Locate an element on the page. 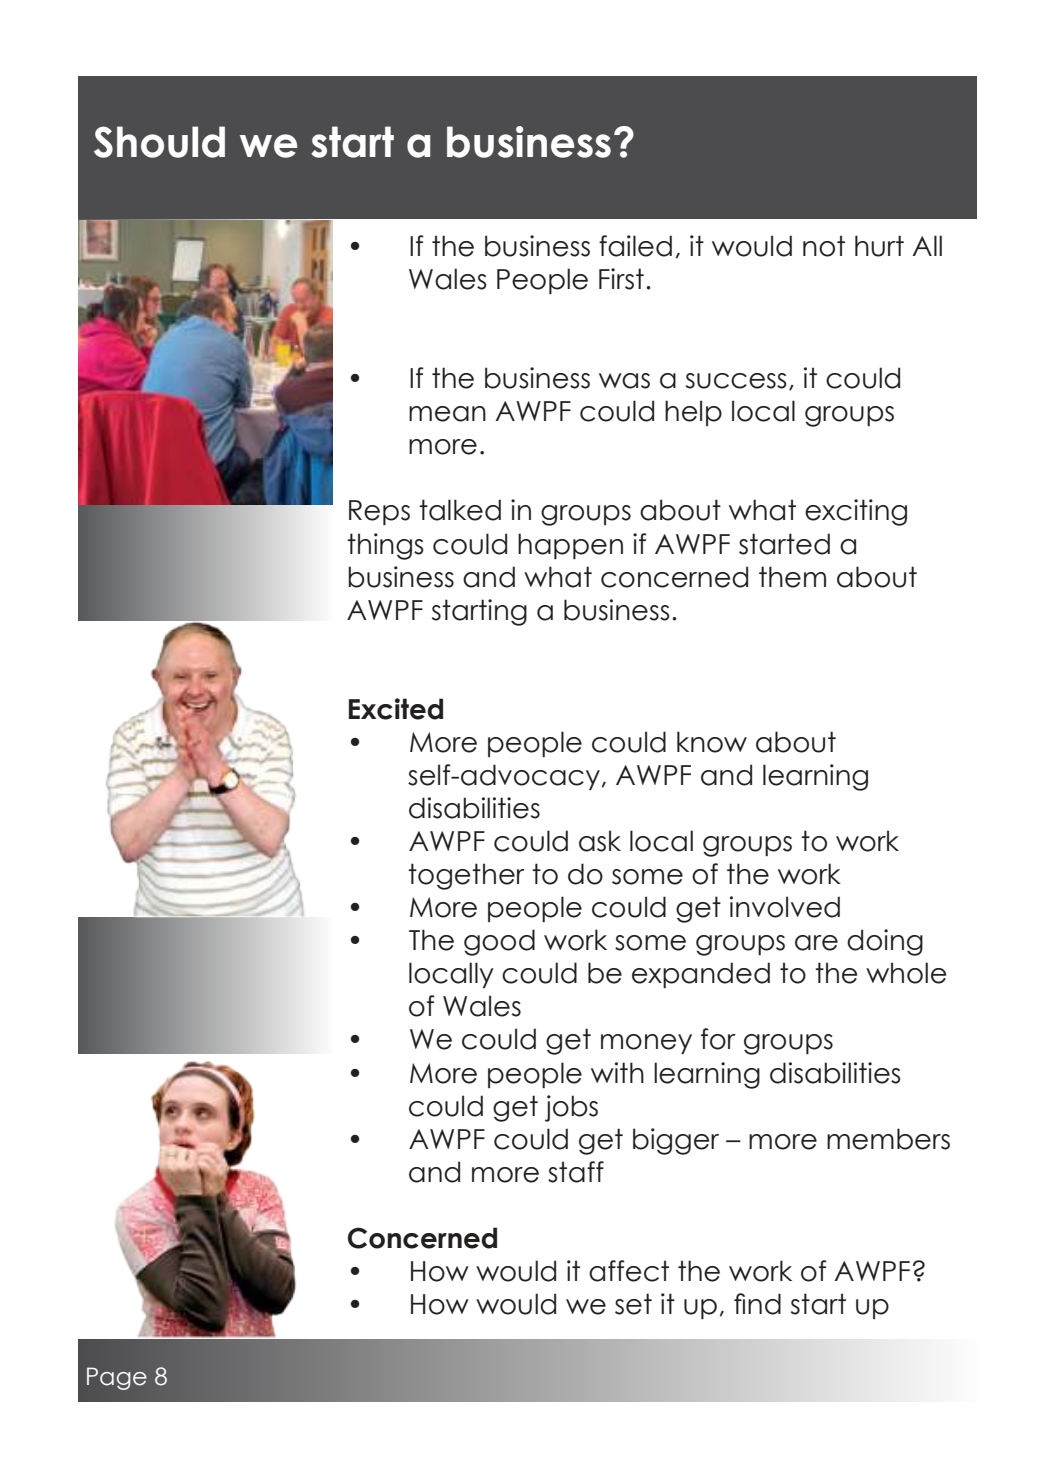 Image resolution: width=1055 pixels, height=1479 pixels. Page is located at coordinates (117, 1378).
